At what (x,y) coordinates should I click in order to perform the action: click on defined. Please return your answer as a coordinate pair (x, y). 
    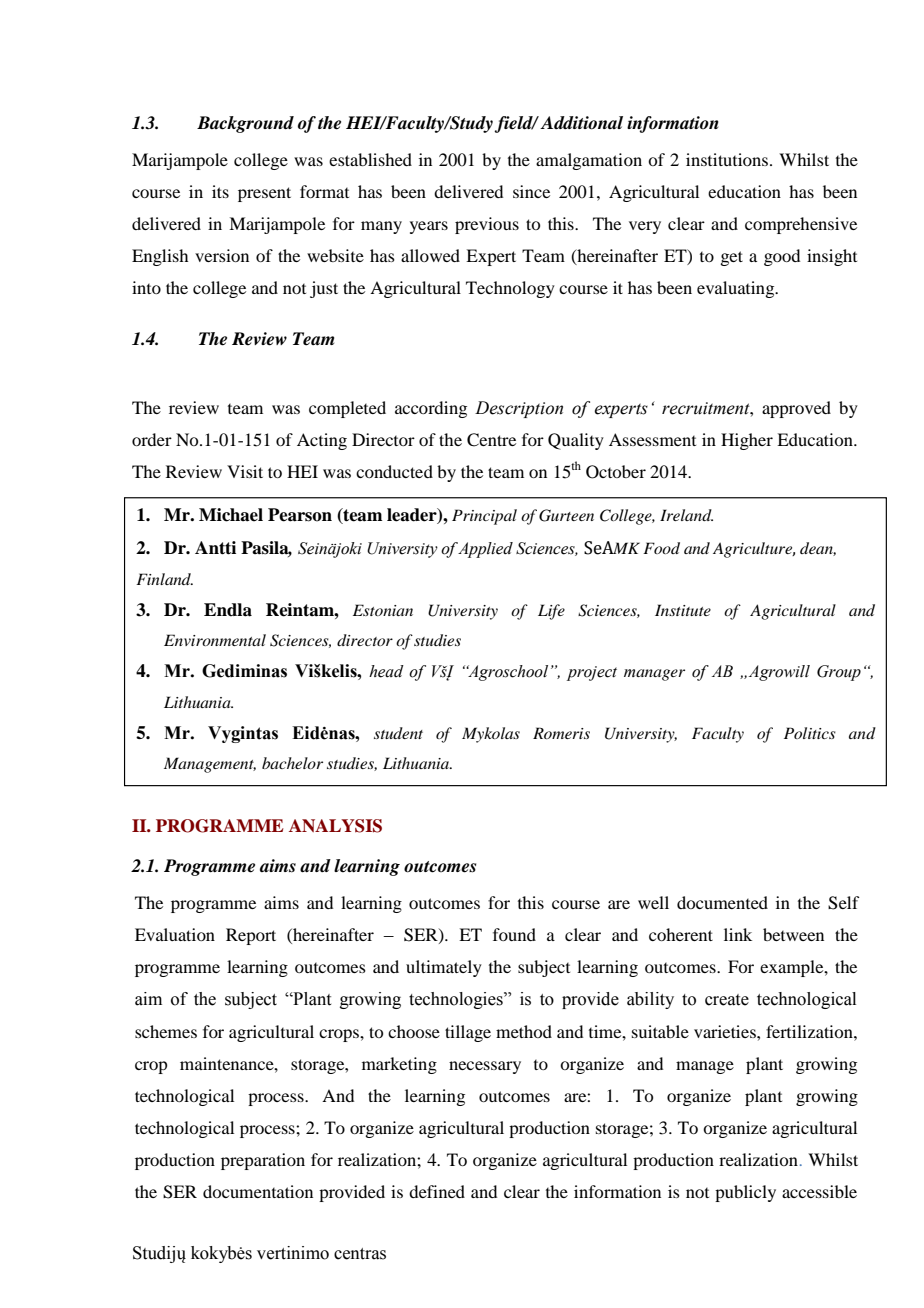
    Looking at the image, I should click on (437, 1191).
